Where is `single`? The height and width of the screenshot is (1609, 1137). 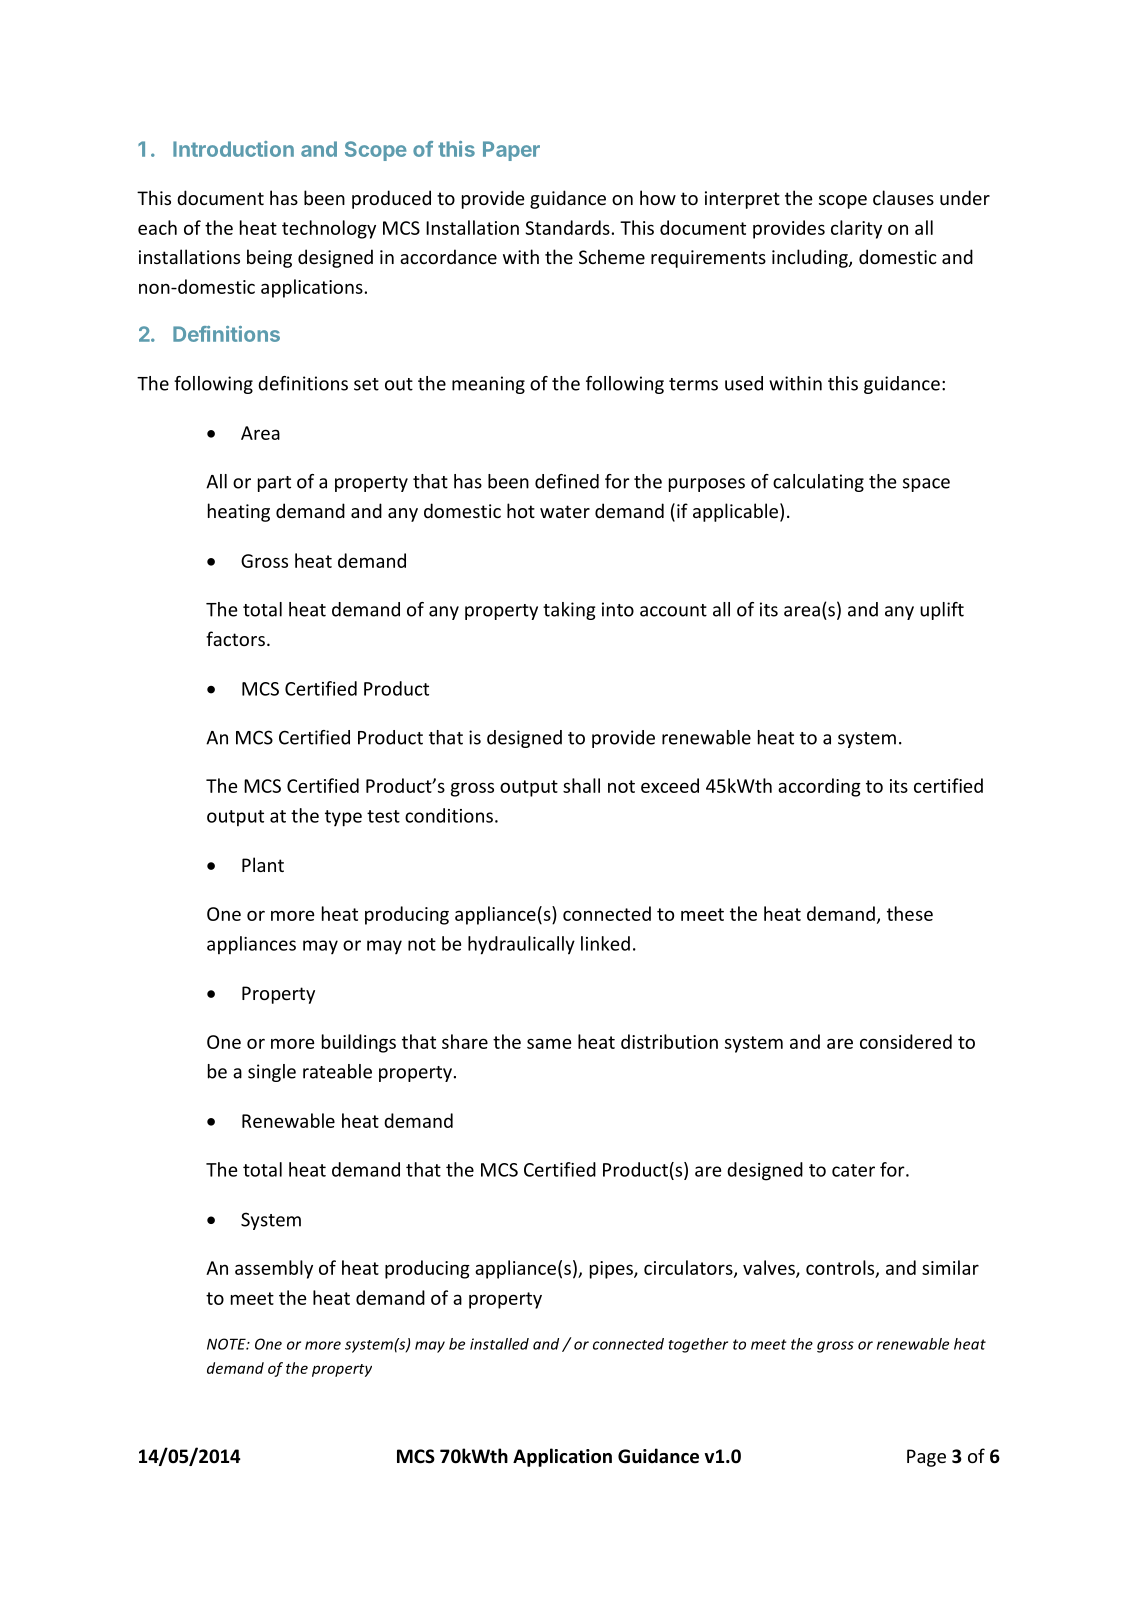
single is located at coordinates (272, 1073).
